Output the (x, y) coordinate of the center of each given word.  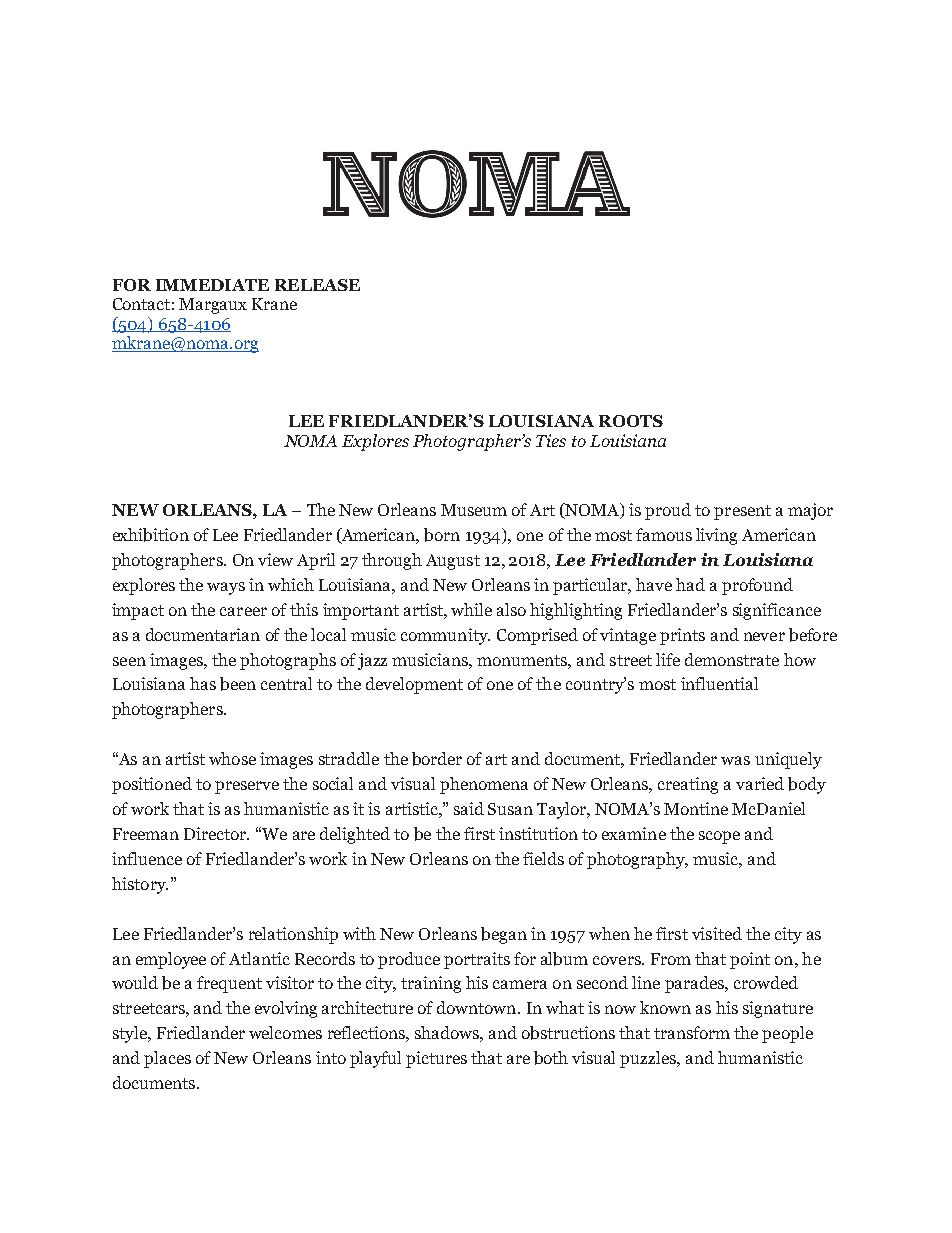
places (167, 1059)
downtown (478, 1007)
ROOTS (631, 421)
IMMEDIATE (212, 285)
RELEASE (317, 285)
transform (692, 1032)
